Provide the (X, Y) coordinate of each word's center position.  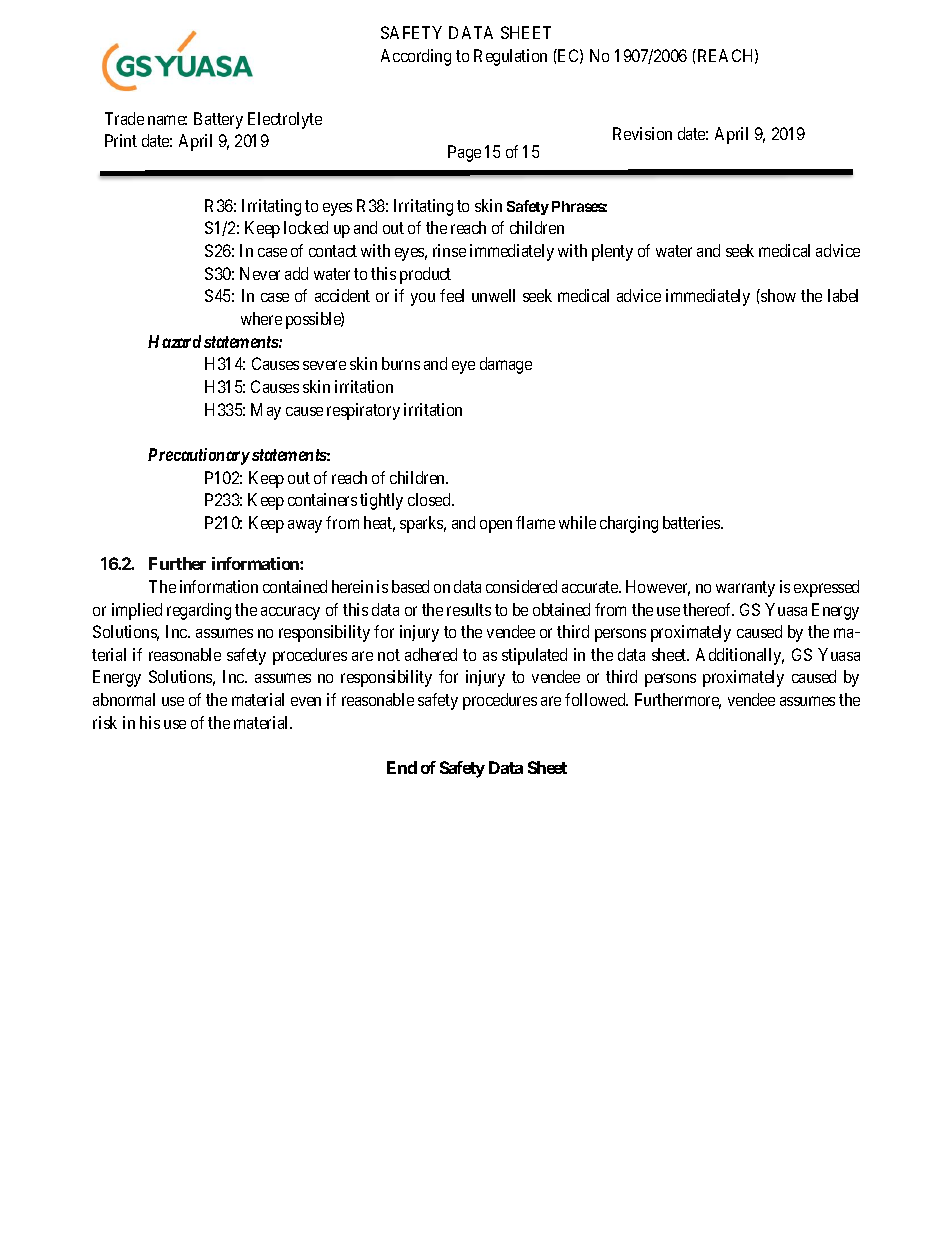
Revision (642, 133)
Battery (218, 120)
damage (506, 365)
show (777, 295)
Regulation (510, 57)
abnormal (124, 699)
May (266, 411)
